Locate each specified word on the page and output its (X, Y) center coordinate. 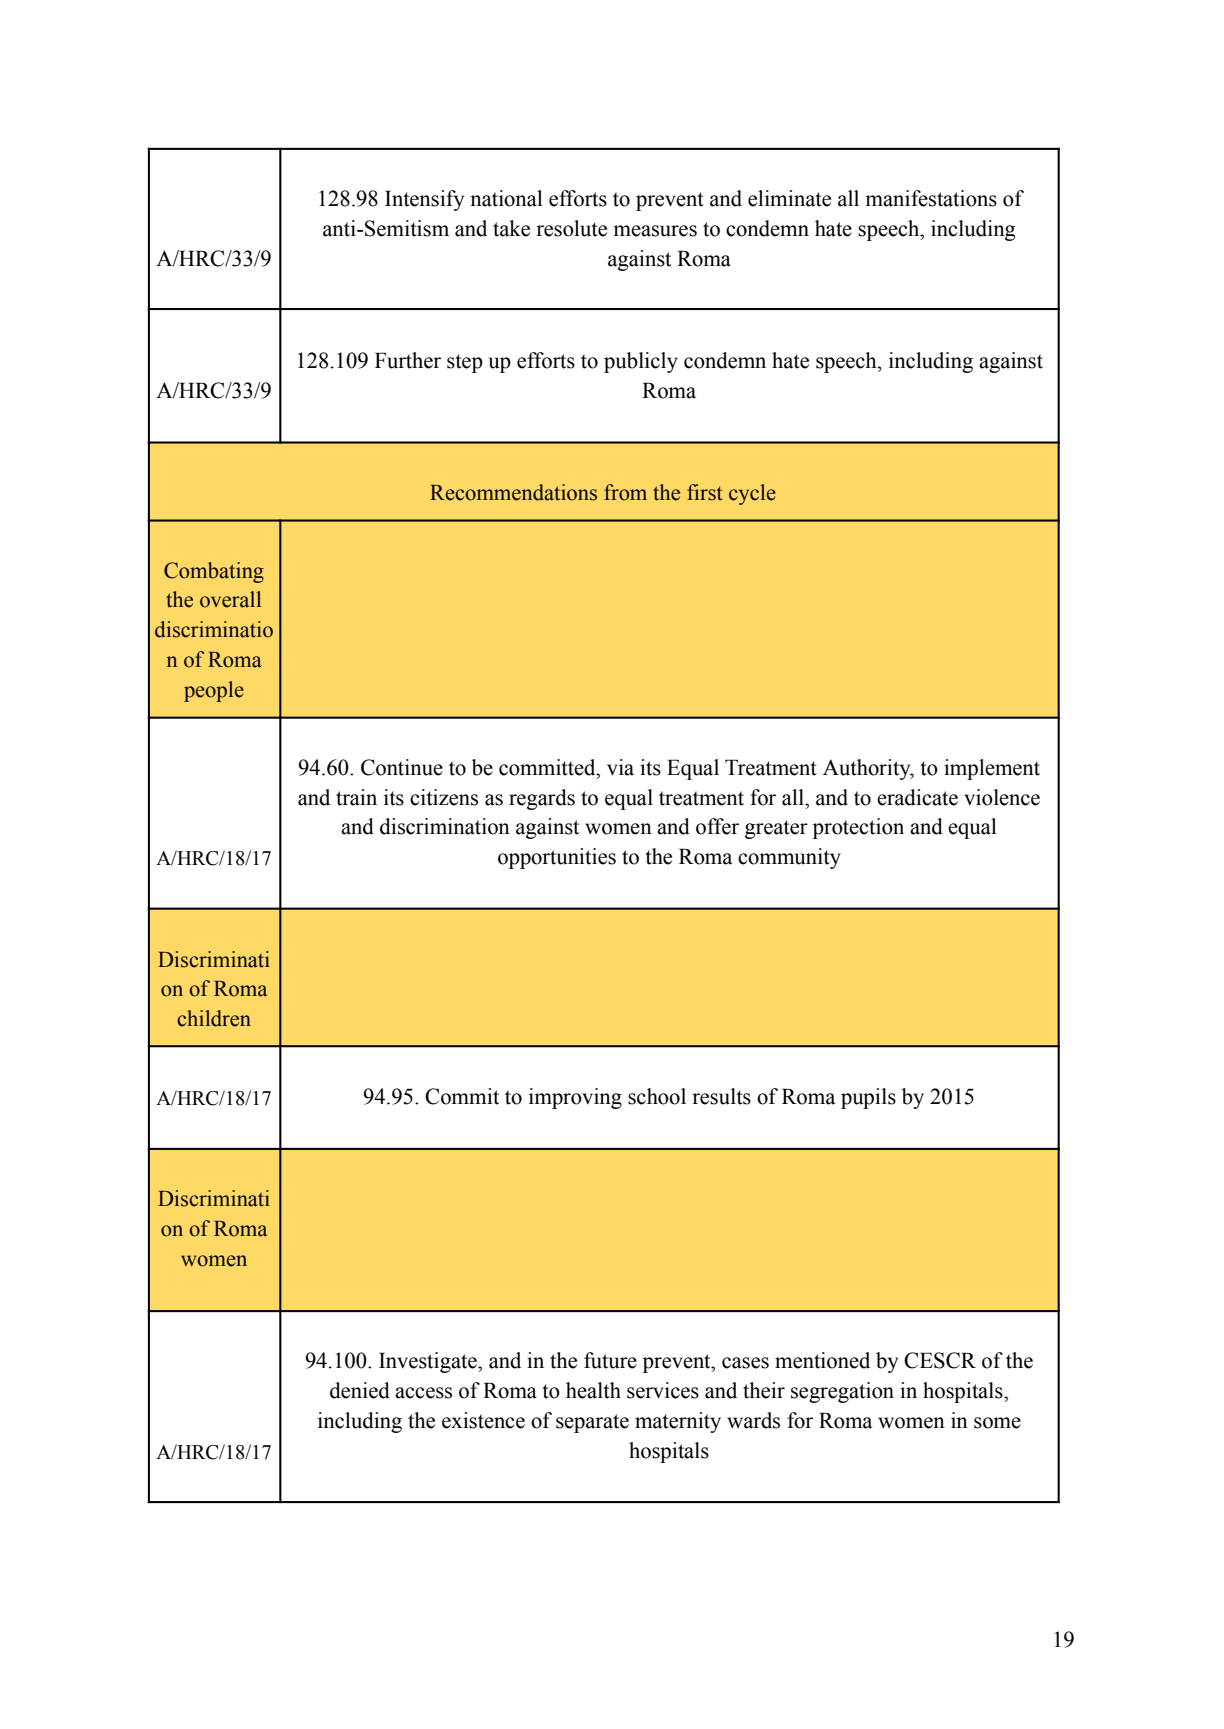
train (356, 797)
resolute (571, 228)
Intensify (424, 200)
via (620, 767)
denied (360, 1390)
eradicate (917, 797)
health (593, 1390)
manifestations (931, 198)
